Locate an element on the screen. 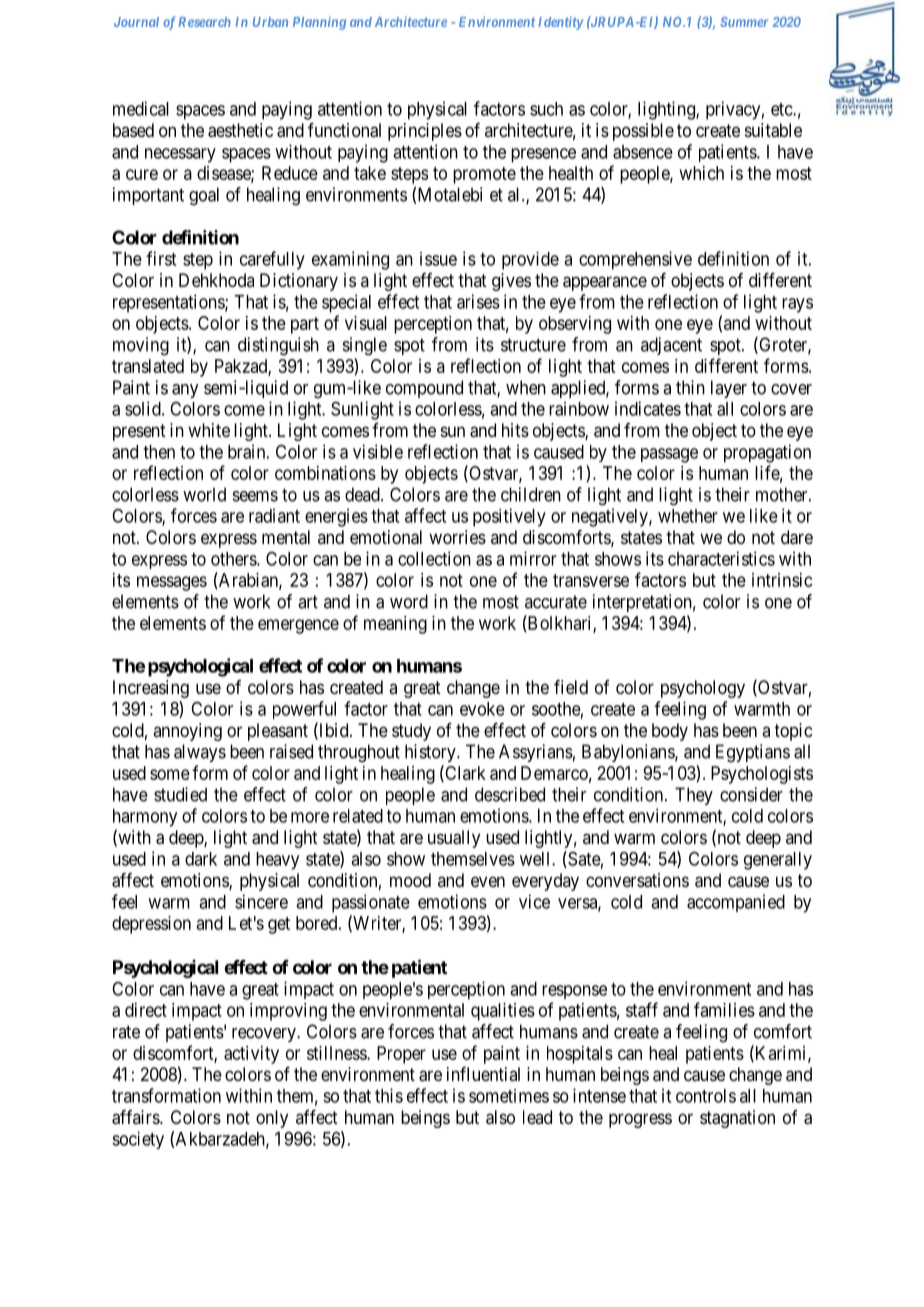  others is located at coordinates (234, 559).
